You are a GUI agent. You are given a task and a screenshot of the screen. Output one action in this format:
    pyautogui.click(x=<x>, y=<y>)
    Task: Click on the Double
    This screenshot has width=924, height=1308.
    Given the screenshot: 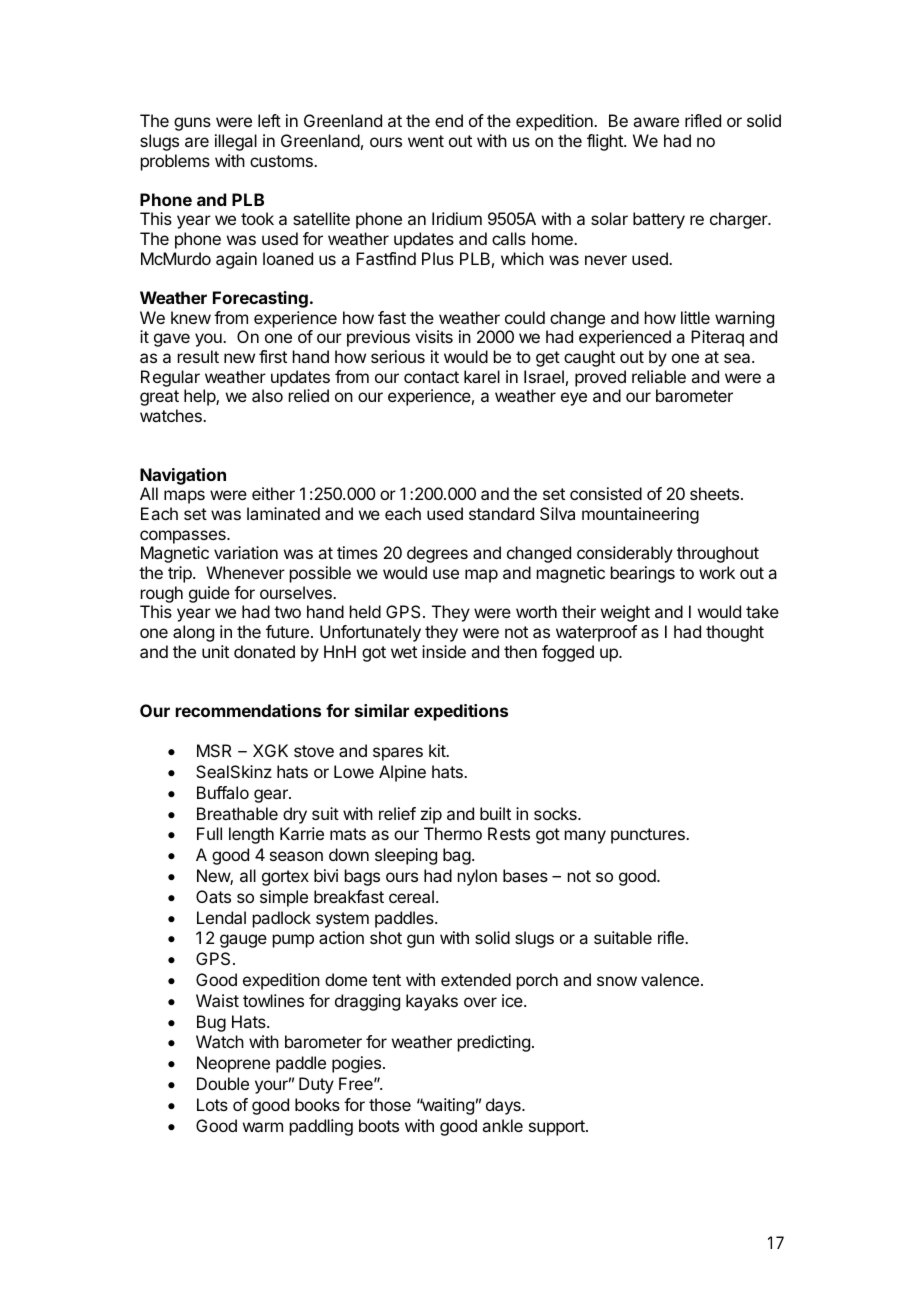 What is the action you would take?
    pyautogui.click(x=223, y=1083)
